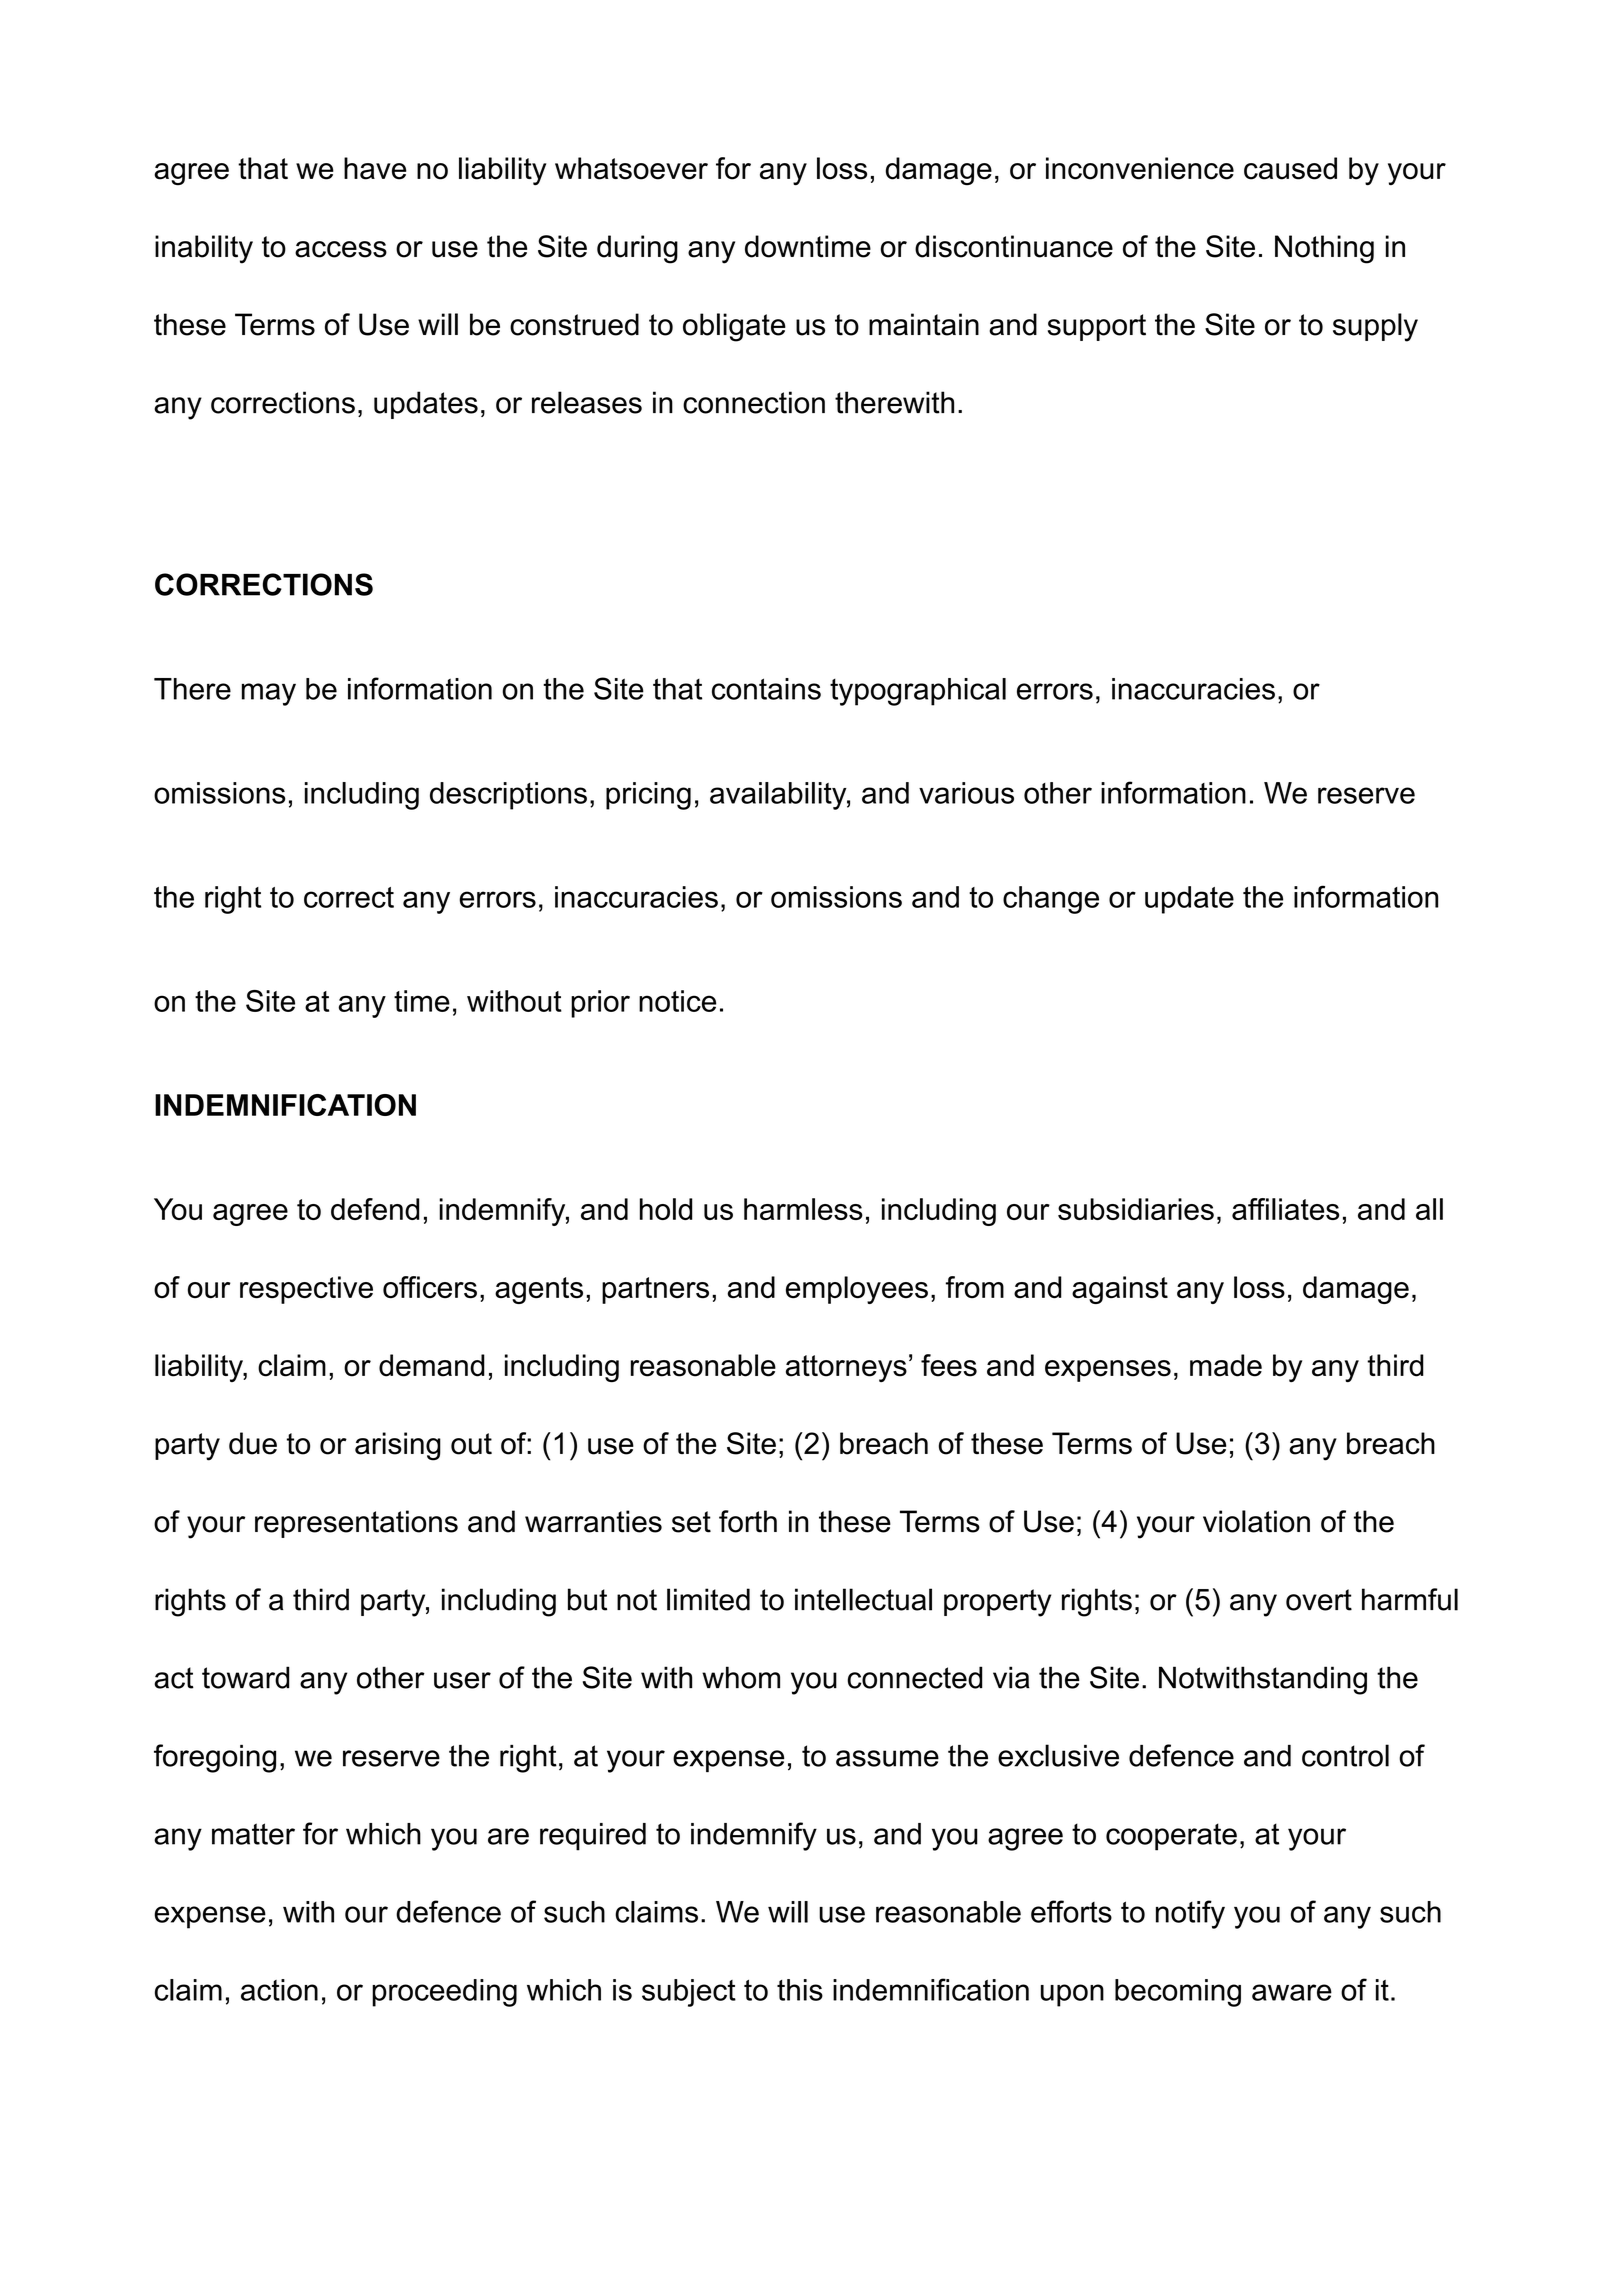 The width and height of the document is (1614, 2282). I want to click on change, so click(1051, 900).
